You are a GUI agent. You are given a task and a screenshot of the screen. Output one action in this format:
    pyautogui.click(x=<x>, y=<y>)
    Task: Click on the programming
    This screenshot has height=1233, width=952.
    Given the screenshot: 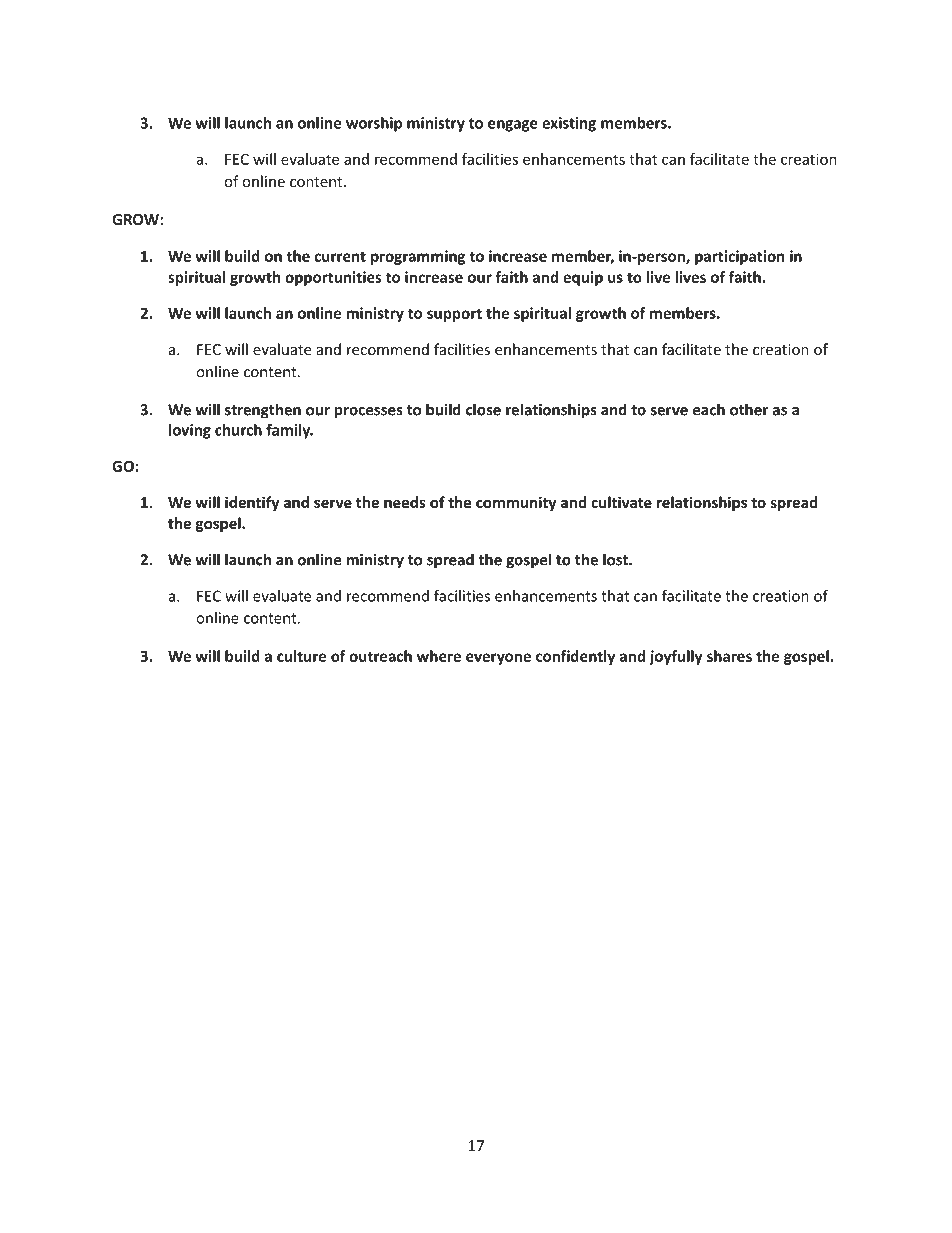 What is the action you would take?
    pyautogui.click(x=418, y=257)
